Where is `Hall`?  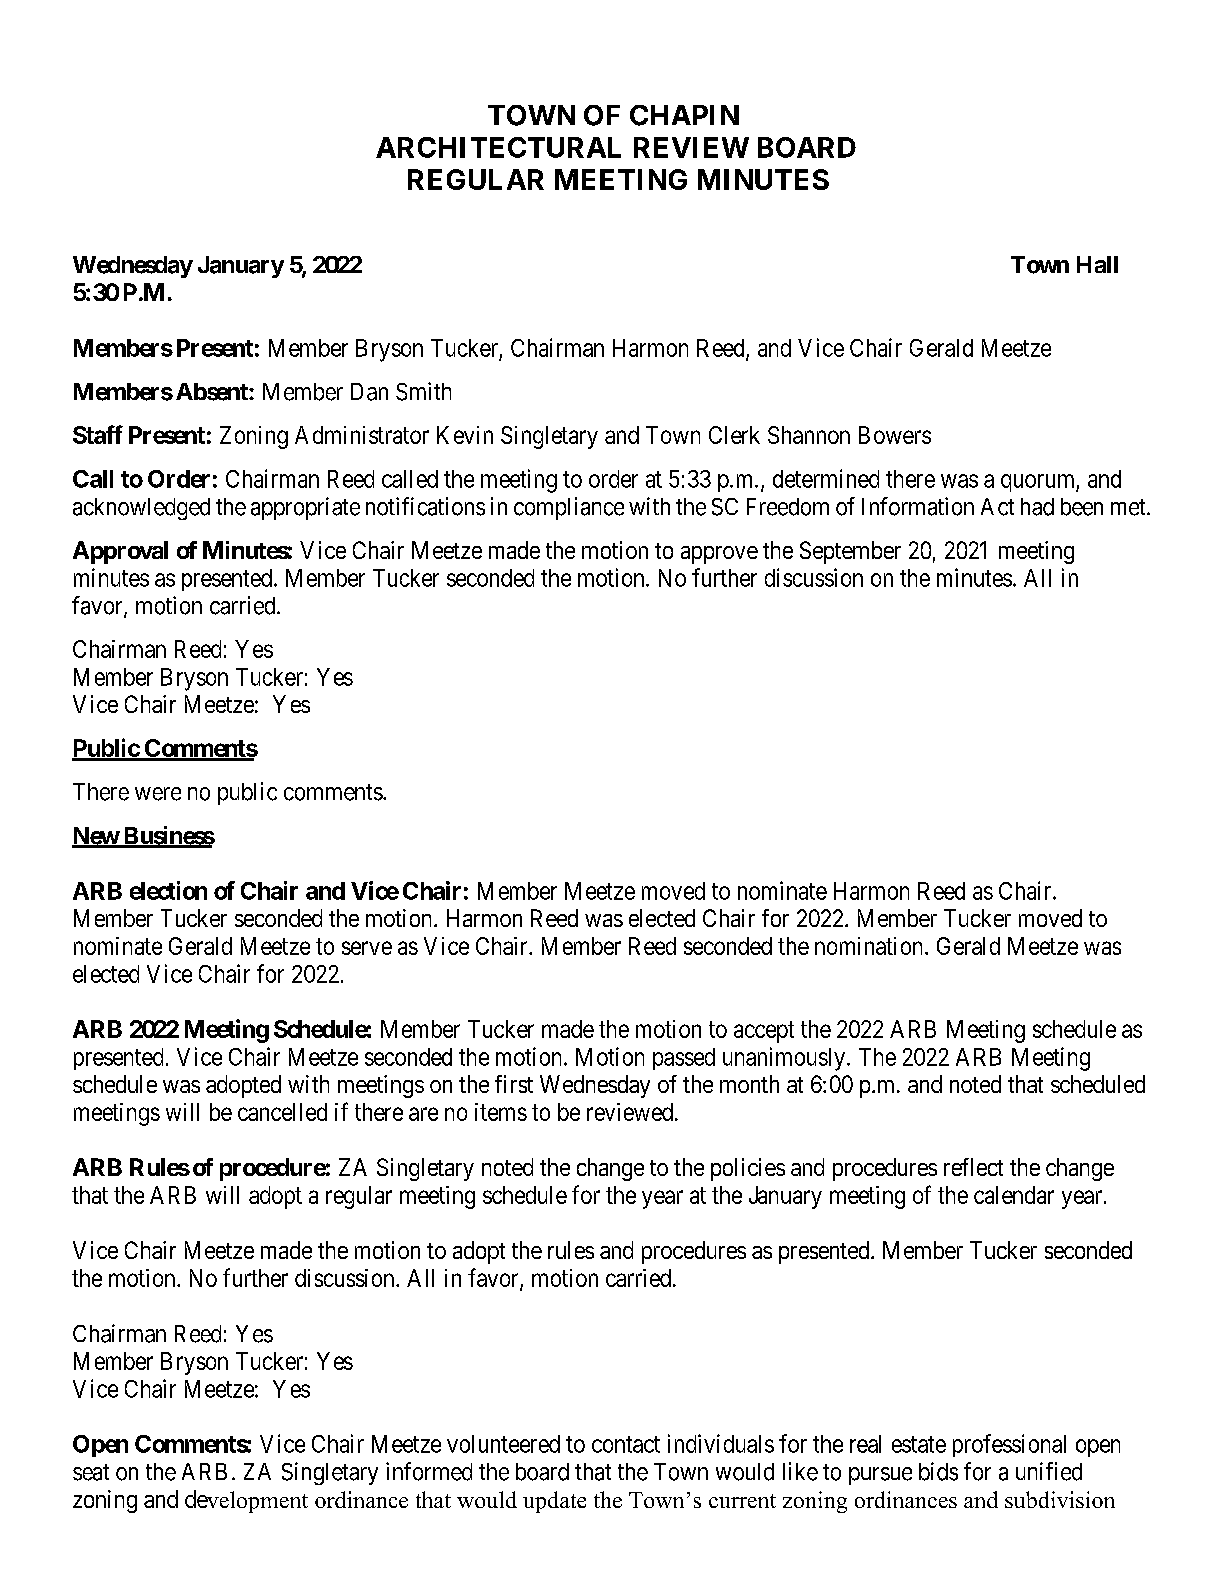 Hall is located at coordinates (1097, 264).
